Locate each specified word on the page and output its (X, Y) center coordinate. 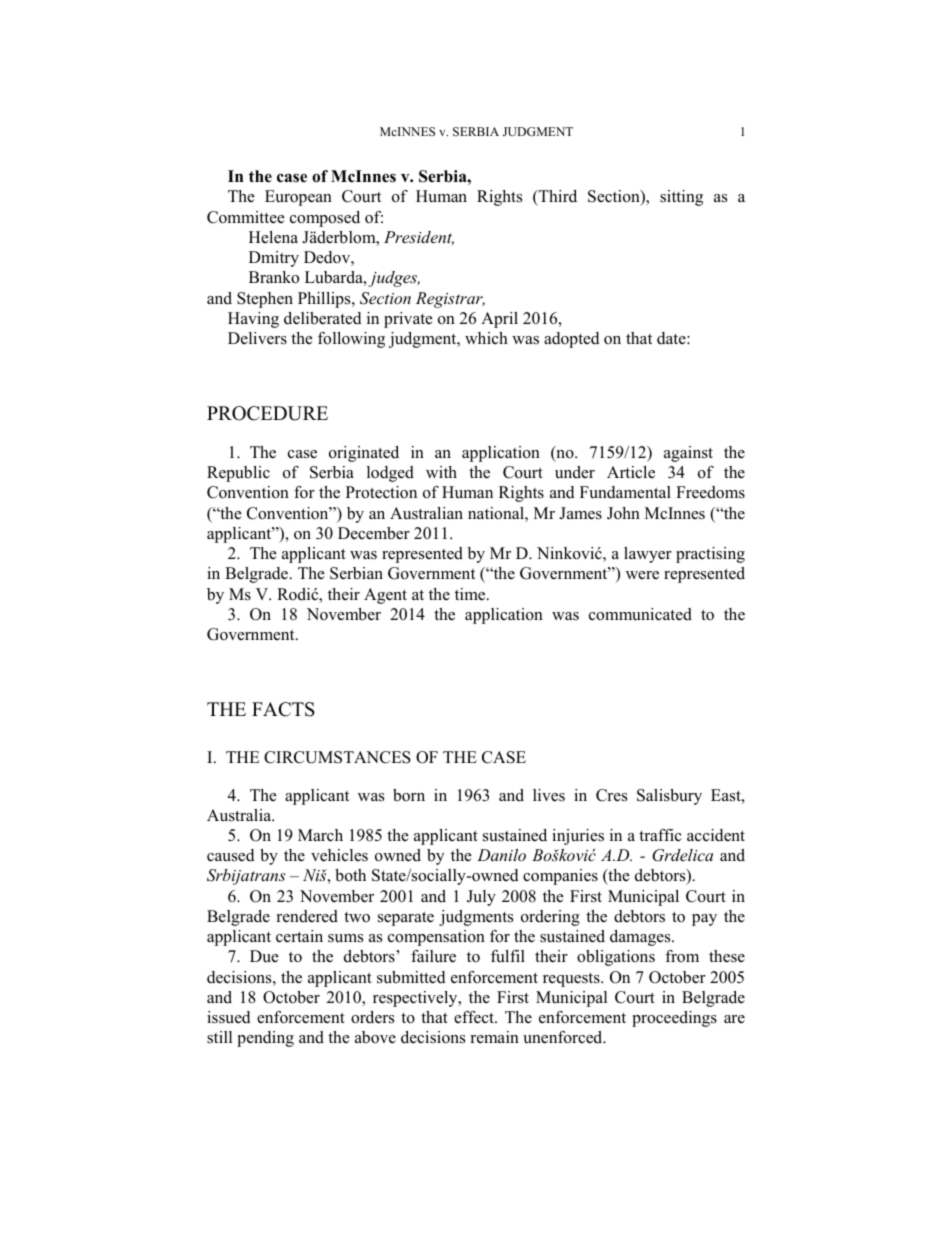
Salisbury (669, 797)
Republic (238, 474)
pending (265, 1039)
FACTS (283, 709)
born (409, 795)
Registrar (450, 300)
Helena (273, 237)
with (441, 472)
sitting (681, 198)
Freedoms (710, 492)
